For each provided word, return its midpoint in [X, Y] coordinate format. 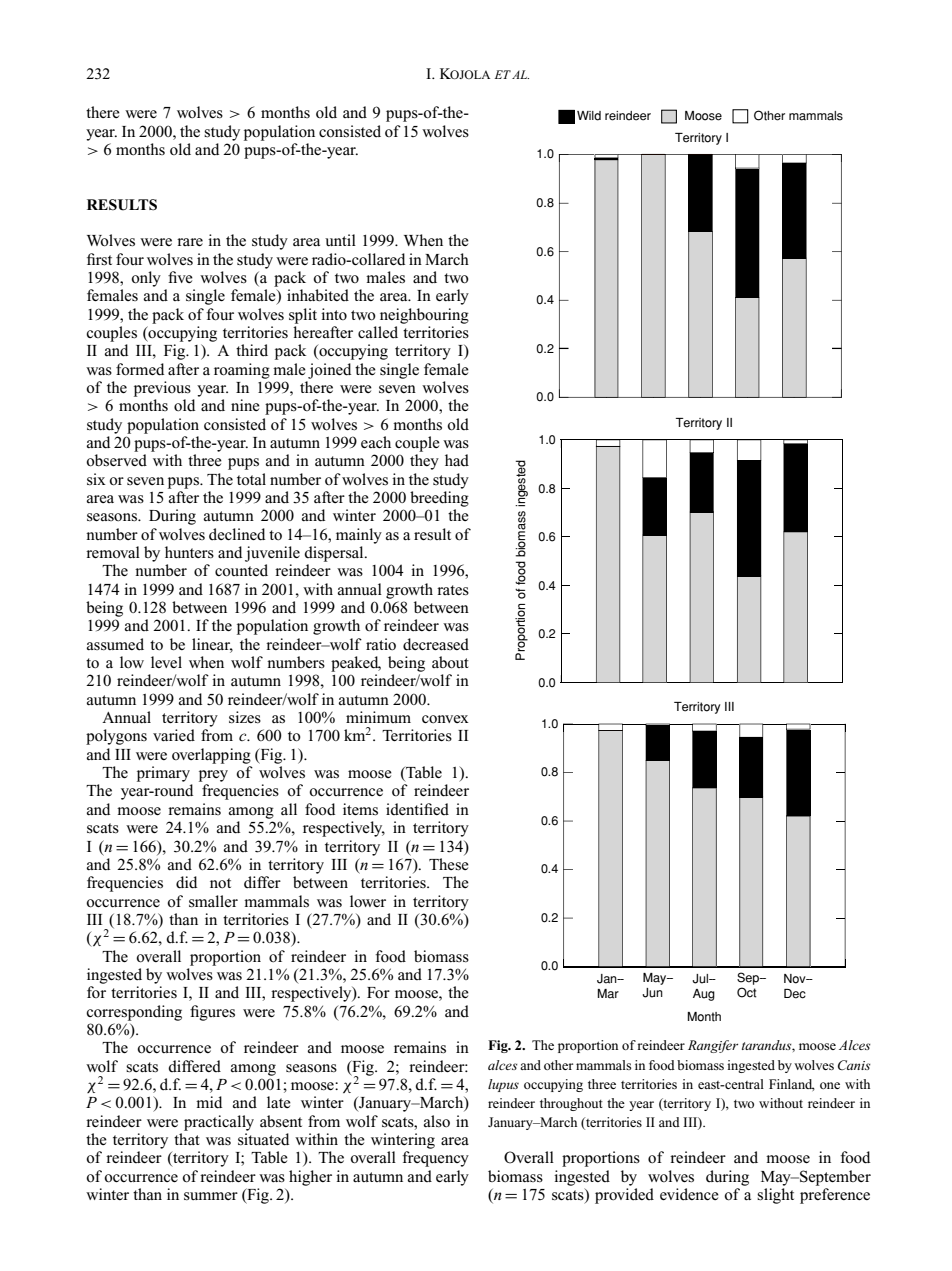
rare [190, 242]
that [187, 1139]
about [450, 662]
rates [453, 590]
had [457, 460]
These [449, 864]
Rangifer [713, 1046]
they [424, 462]
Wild [589, 116]
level [166, 662]
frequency [435, 1159]
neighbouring [424, 316]
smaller [213, 901]
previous [162, 389]
